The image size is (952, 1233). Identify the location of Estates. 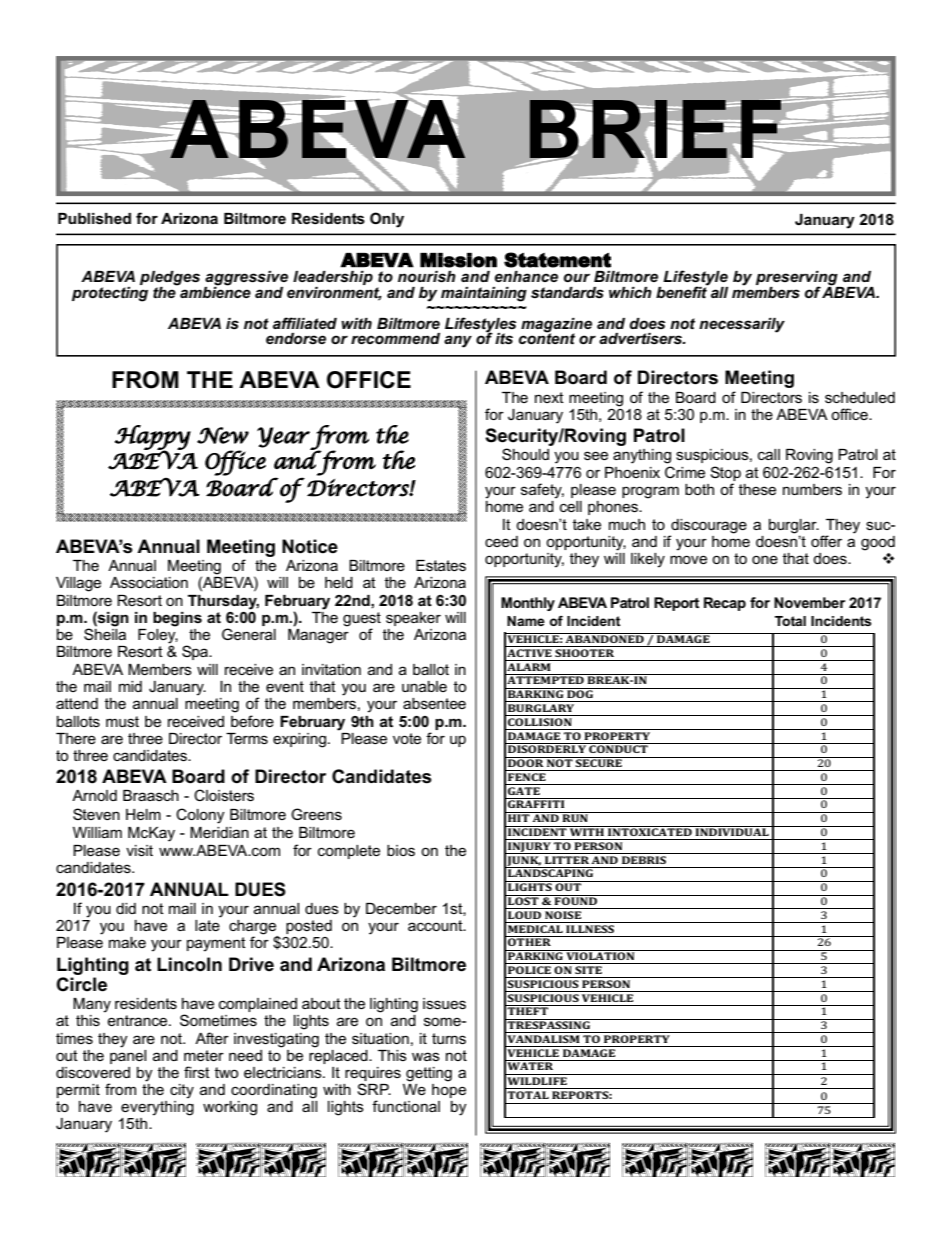
(441, 565).
